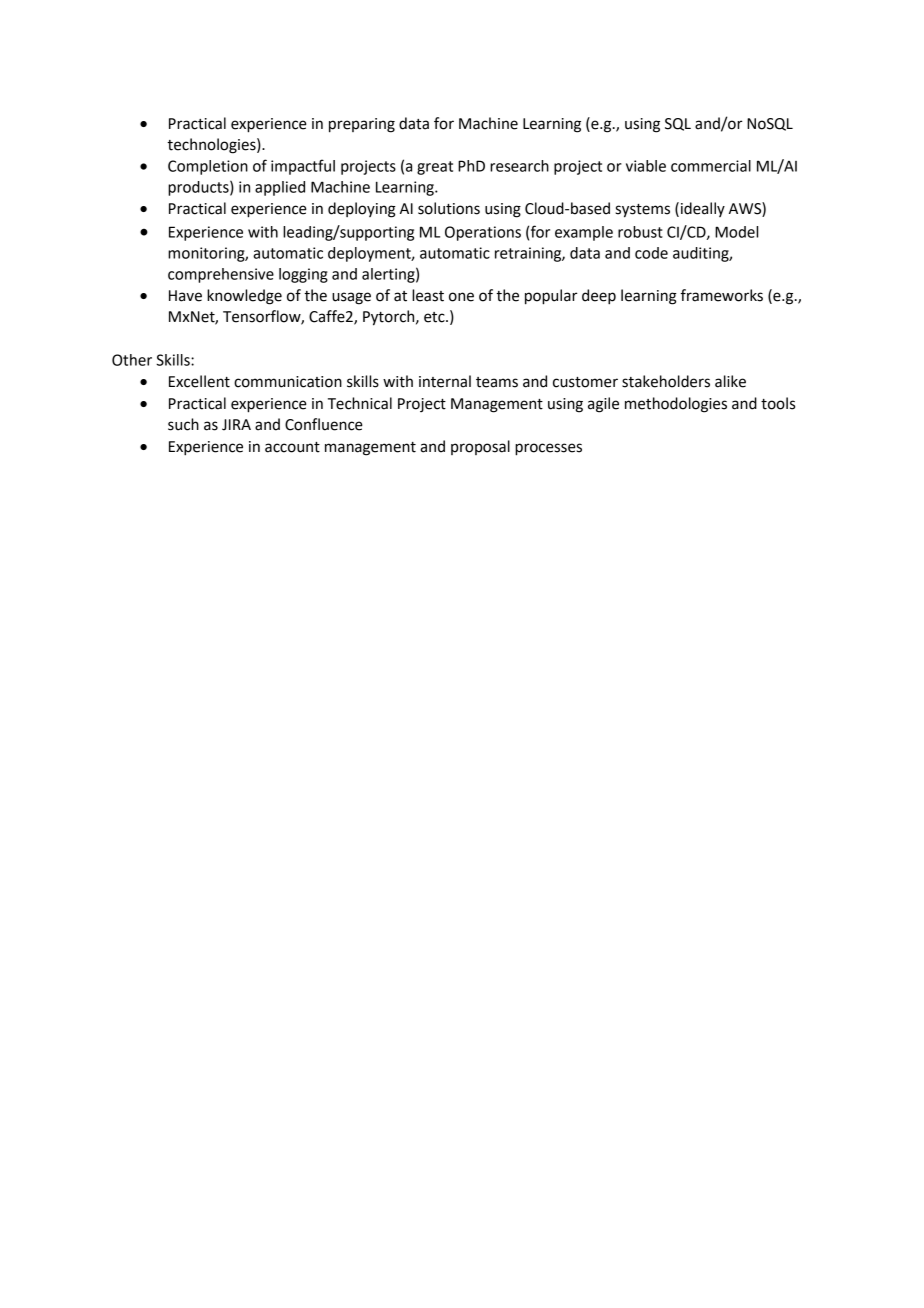 This image has width=924, height=1308. I want to click on Completion, so click(208, 167).
